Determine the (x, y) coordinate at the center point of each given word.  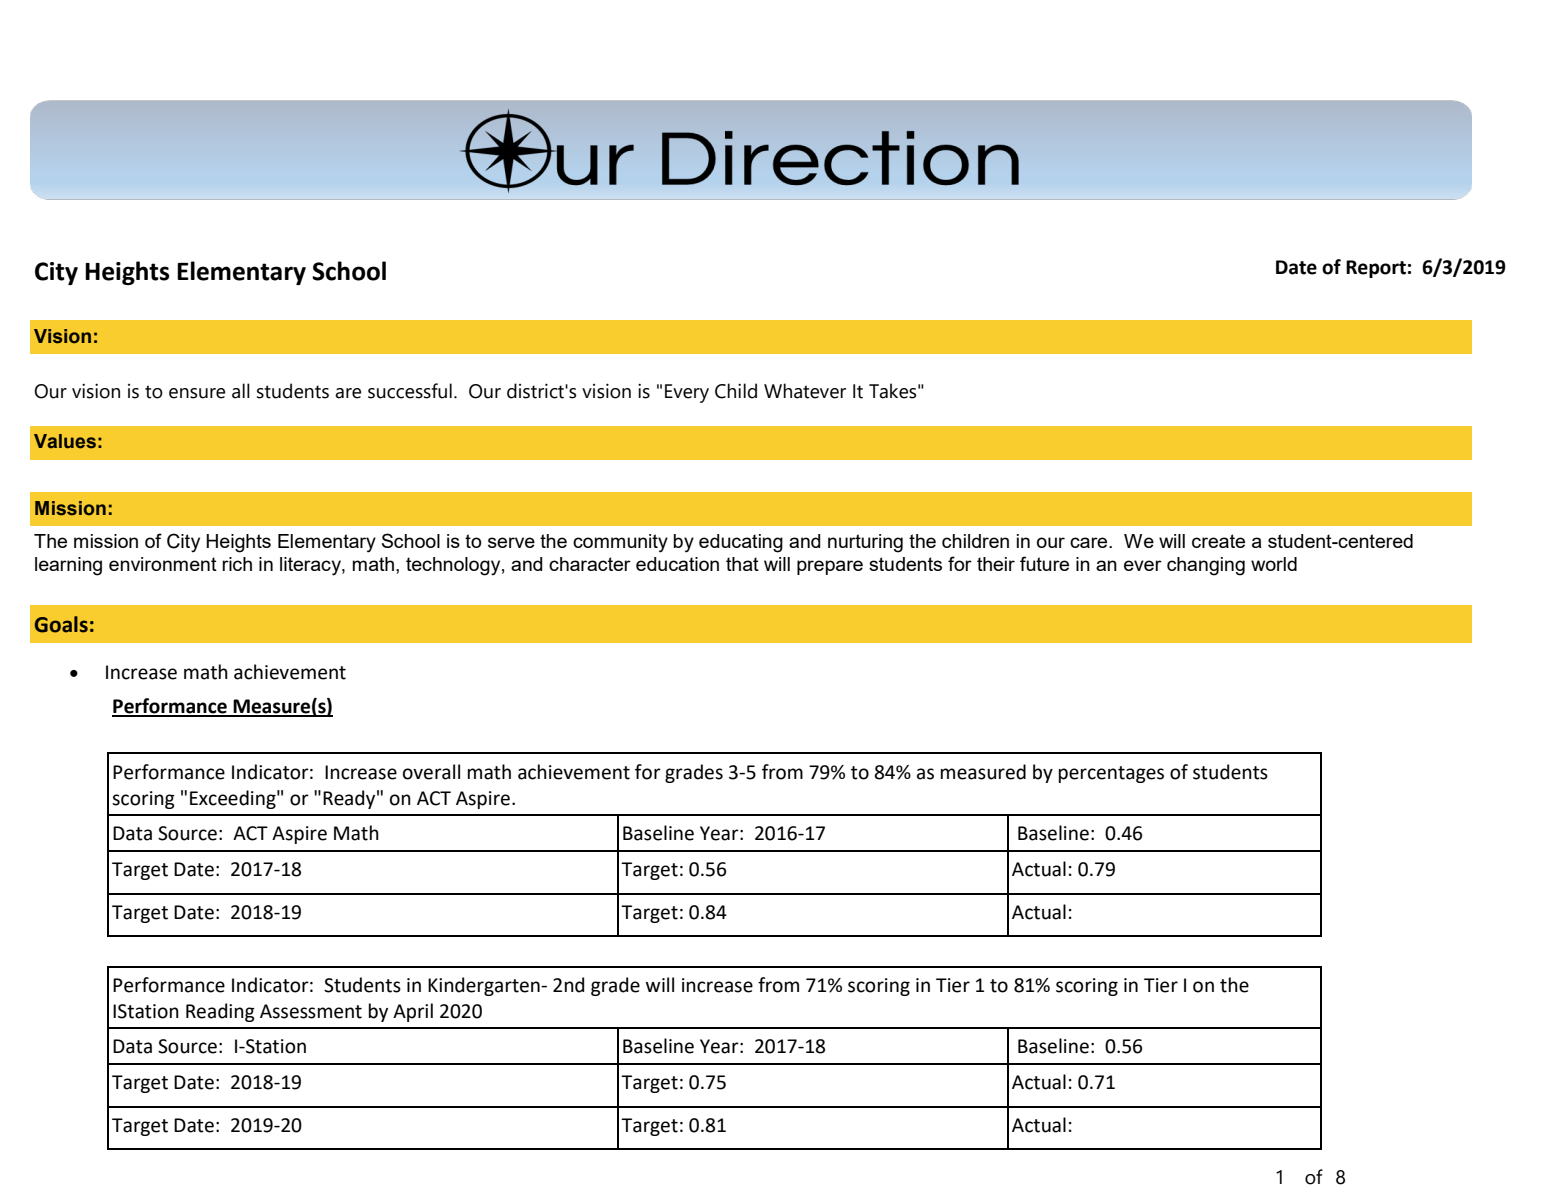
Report (1376, 269)
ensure (197, 393)
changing (1206, 566)
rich (237, 564)
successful (410, 391)
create (1218, 541)
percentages (1111, 774)
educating (741, 543)
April (413, 1012)
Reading (220, 1012)
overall (431, 772)
